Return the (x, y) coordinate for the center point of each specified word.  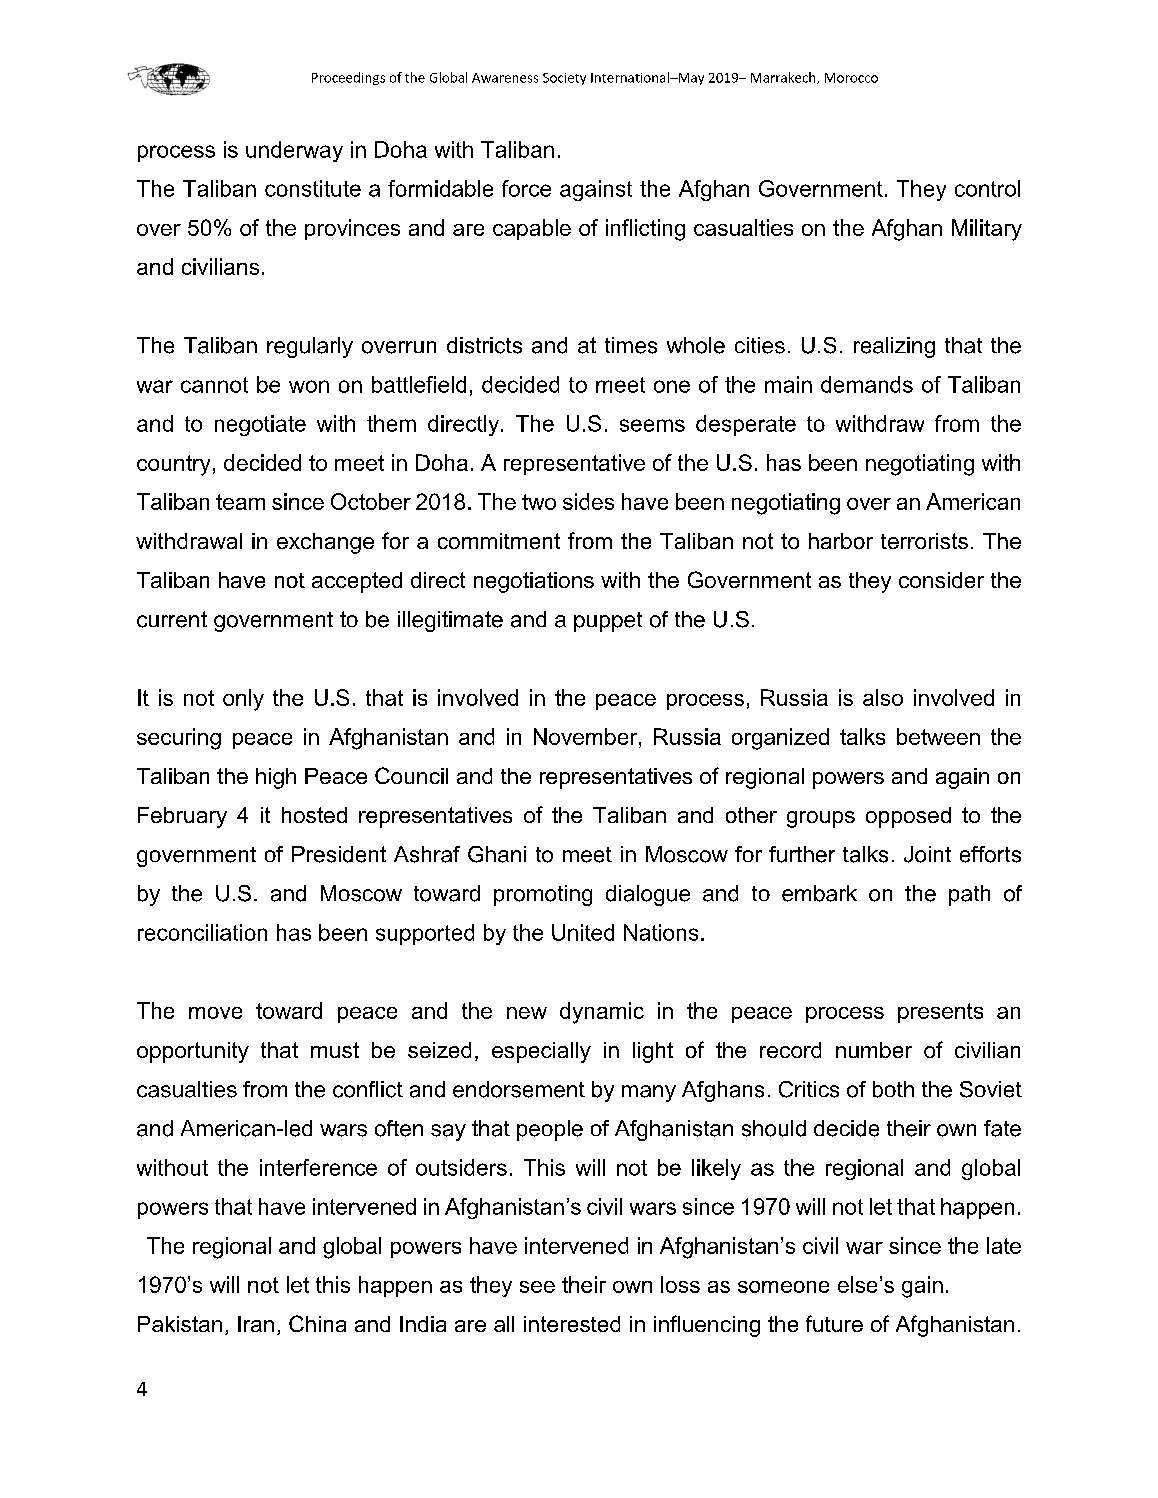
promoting (543, 895)
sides (588, 501)
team (240, 502)
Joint (927, 854)
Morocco (851, 78)
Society (564, 79)
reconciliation (202, 932)
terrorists (924, 541)
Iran (256, 1324)
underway (294, 151)
